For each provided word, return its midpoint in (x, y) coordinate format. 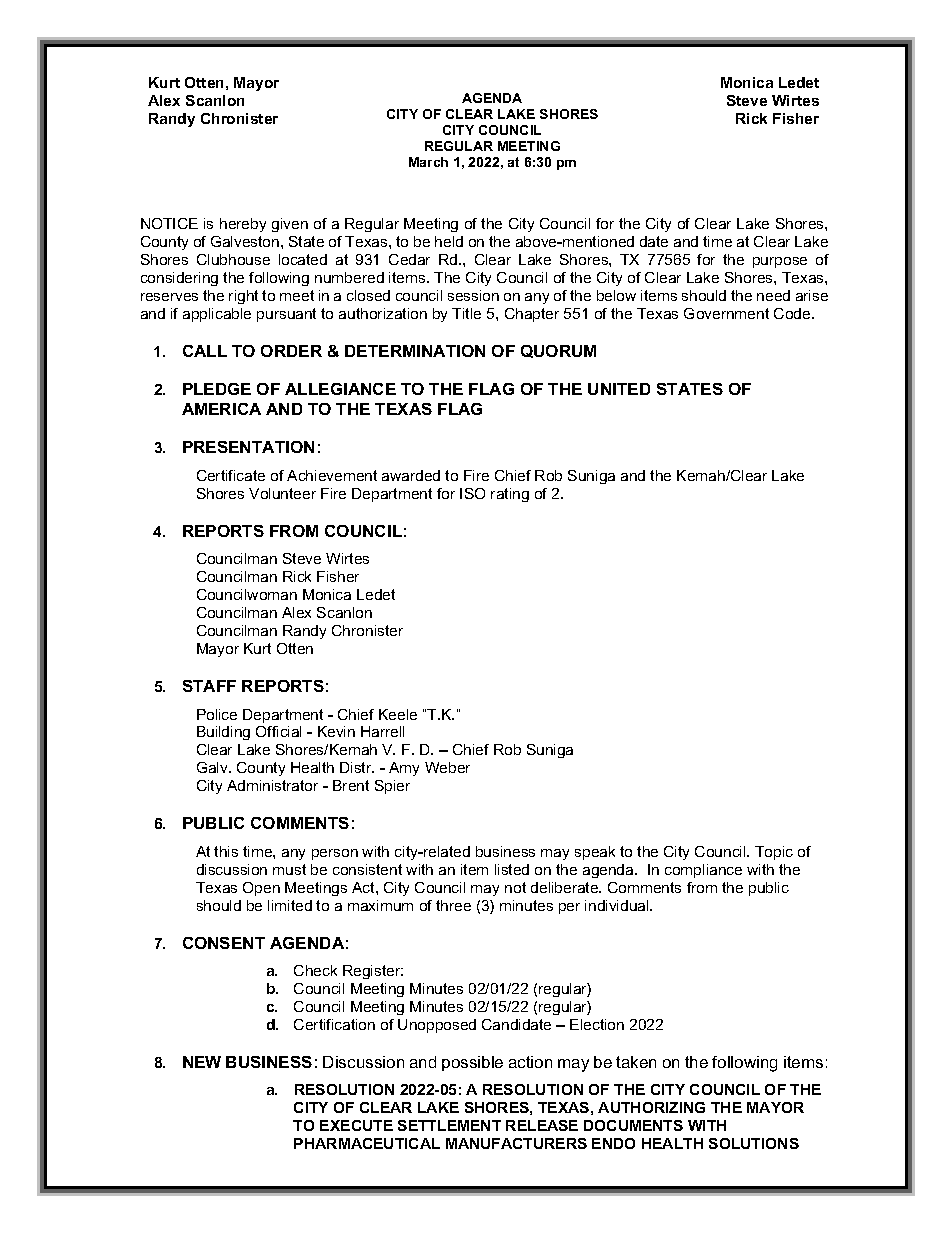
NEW (202, 1062)
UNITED (619, 389)
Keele (398, 714)
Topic (774, 853)
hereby (243, 225)
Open (261, 889)
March (428, 162)
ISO (472, 493)
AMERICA (221, 409)
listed (512, 869)
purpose (780, 262)
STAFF (209, 686)
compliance (703, 871)
